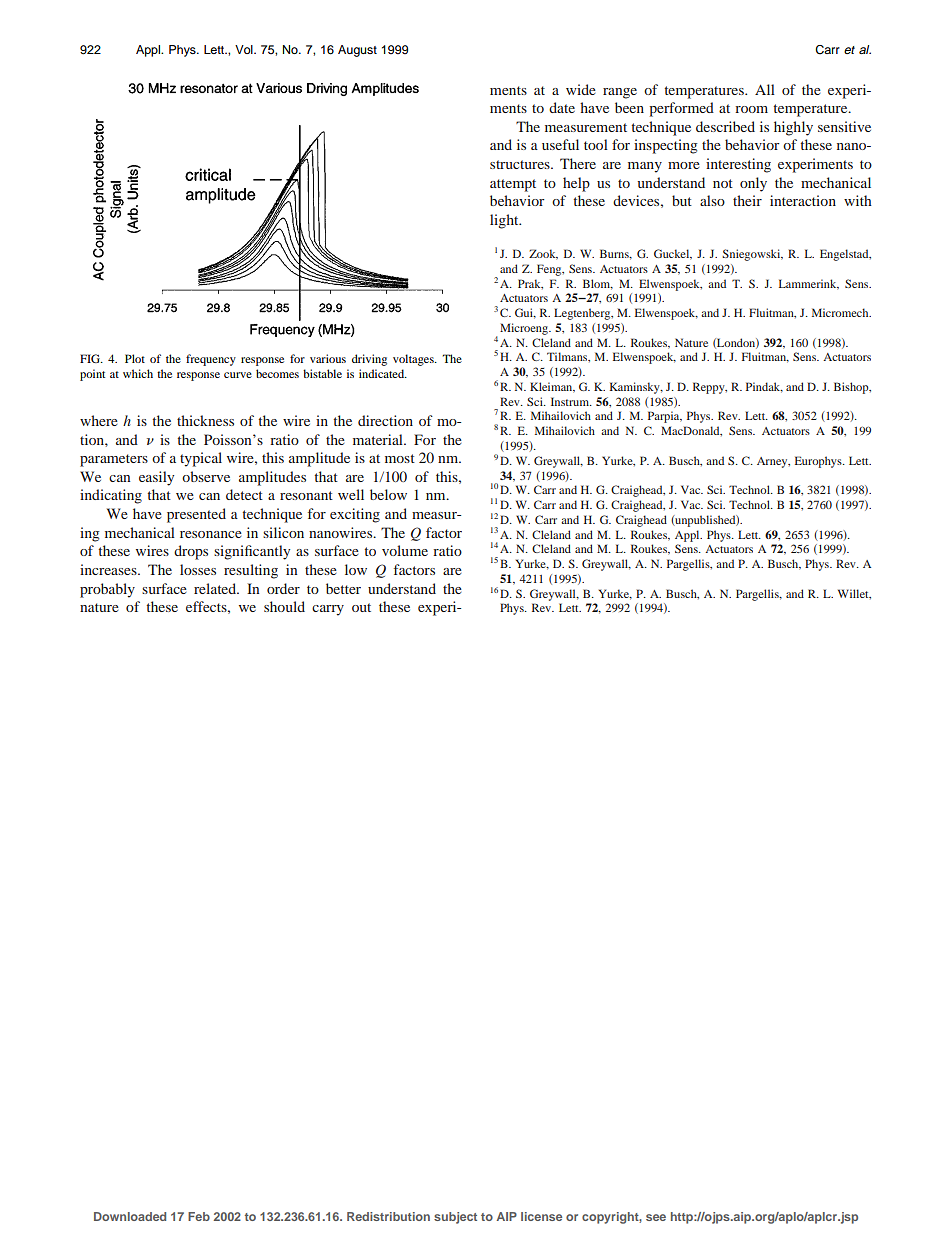 This screenshot has height=1233, width=952. Describe the element at coordinates (211, 360) in the screenshot. I see `frequency` at that location.
